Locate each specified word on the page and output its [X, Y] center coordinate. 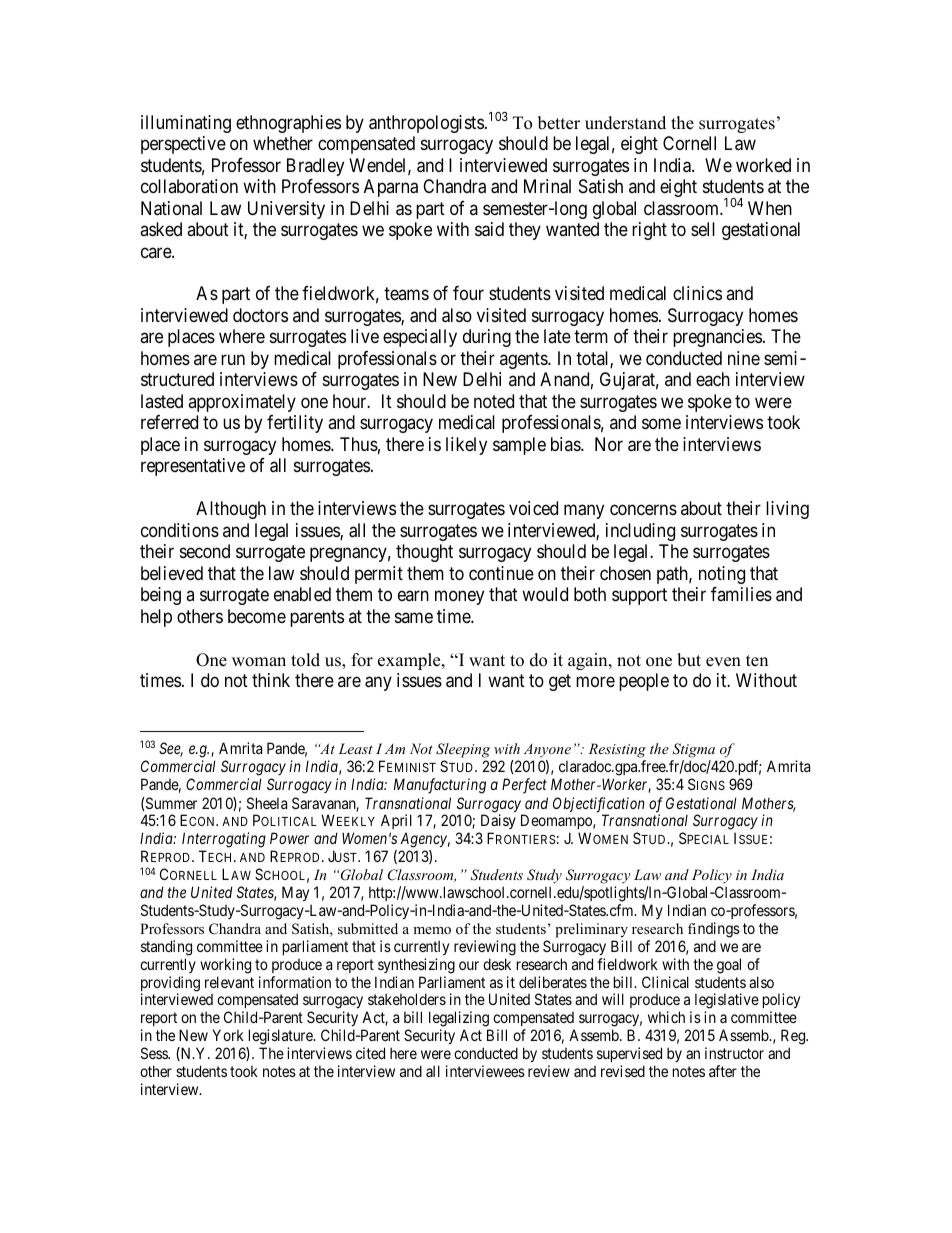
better [559, 123]
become [257, 616]
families [741, 594]
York [228, 1035]
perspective [183, 145]
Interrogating [224, 840]
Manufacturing [440, 786]
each [713, 379]
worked [763, 165]
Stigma [693, 750]
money [459, 598]
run [233, 359]
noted [494, 401]
